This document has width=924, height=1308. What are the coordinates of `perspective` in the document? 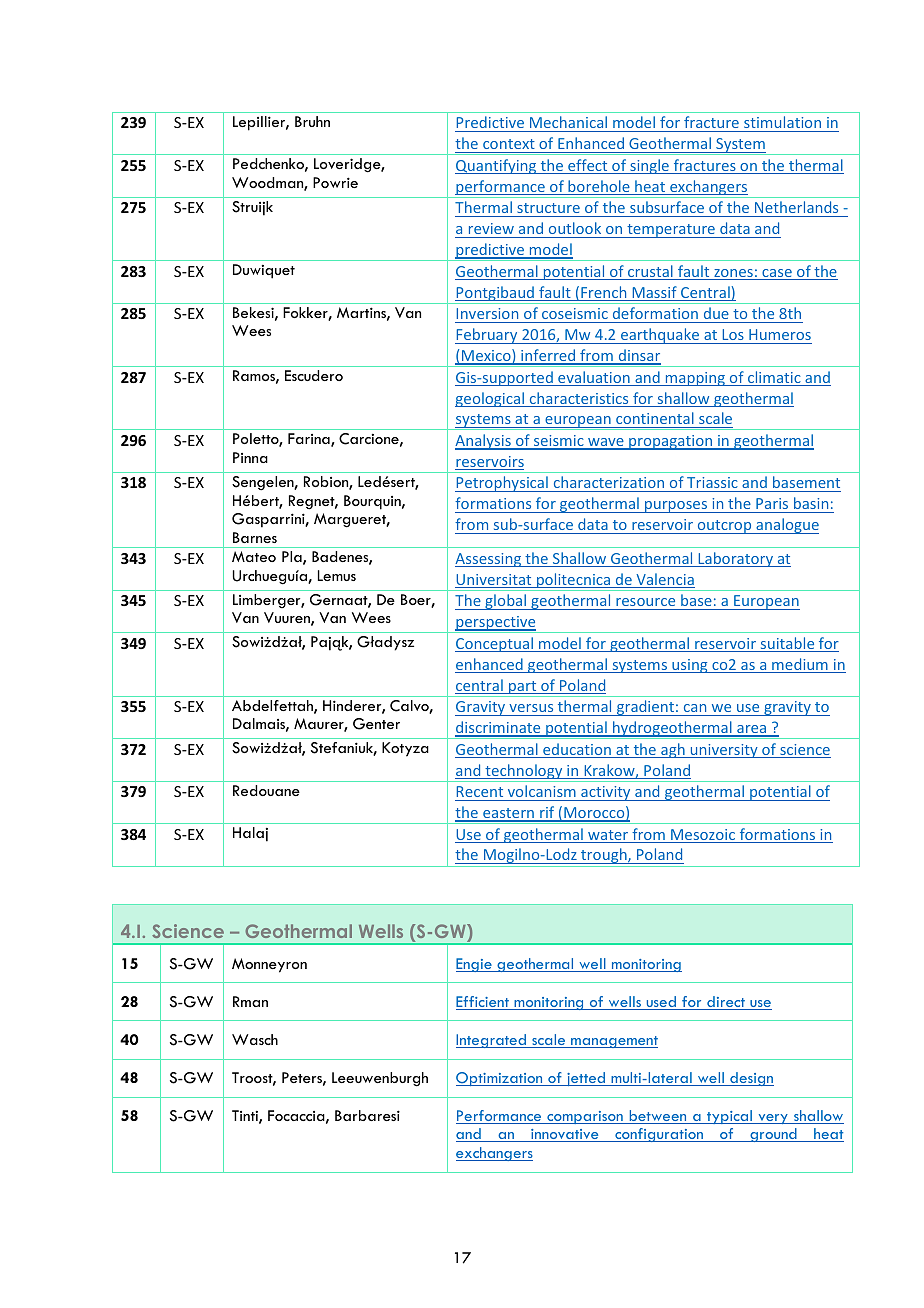 It's located at (496, 624).
